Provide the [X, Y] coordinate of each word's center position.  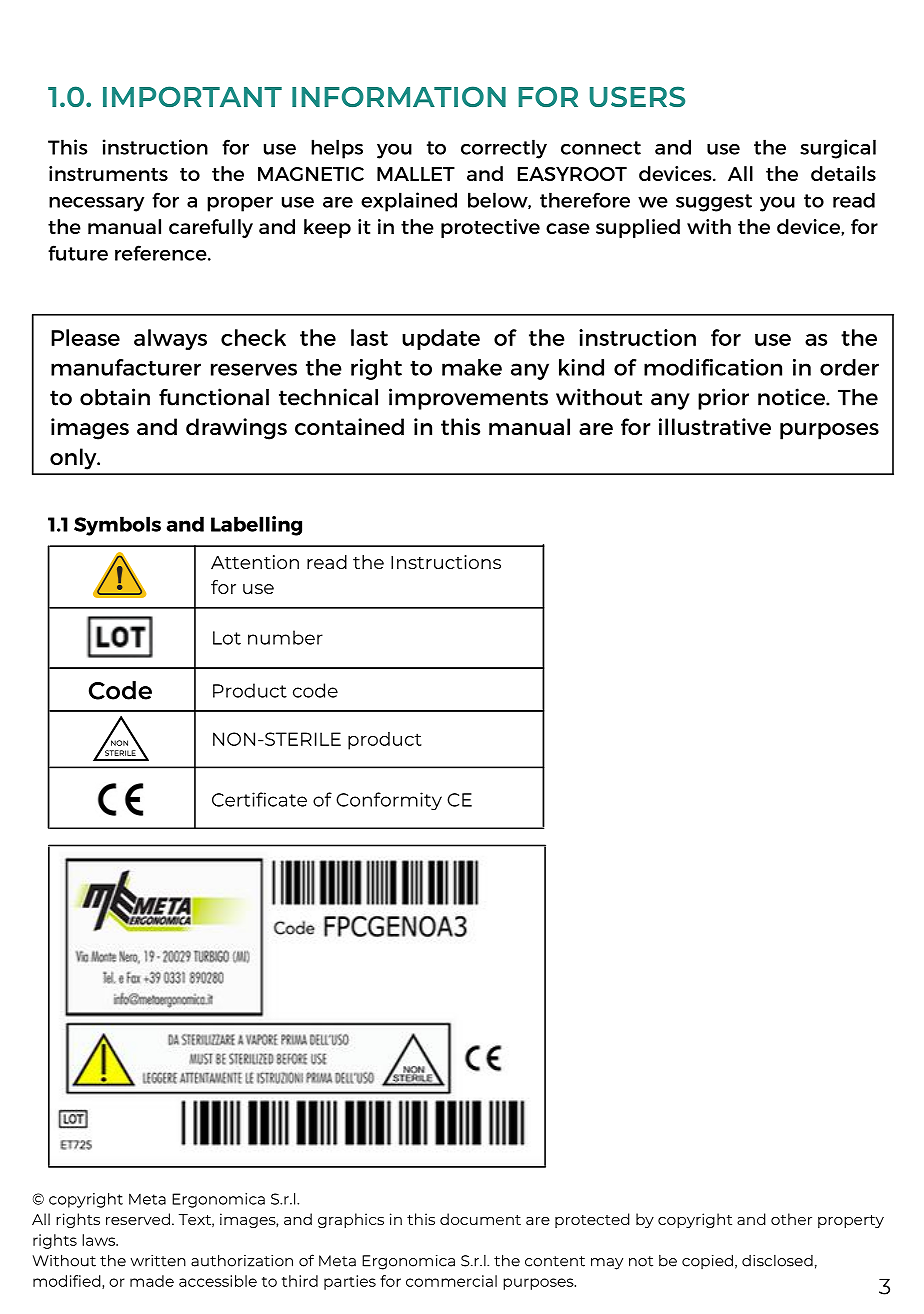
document [480, 1219]
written [158, 1261]
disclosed [777, 1261]
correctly [504, 149]
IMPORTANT [192, 96]
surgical [838, 149]
